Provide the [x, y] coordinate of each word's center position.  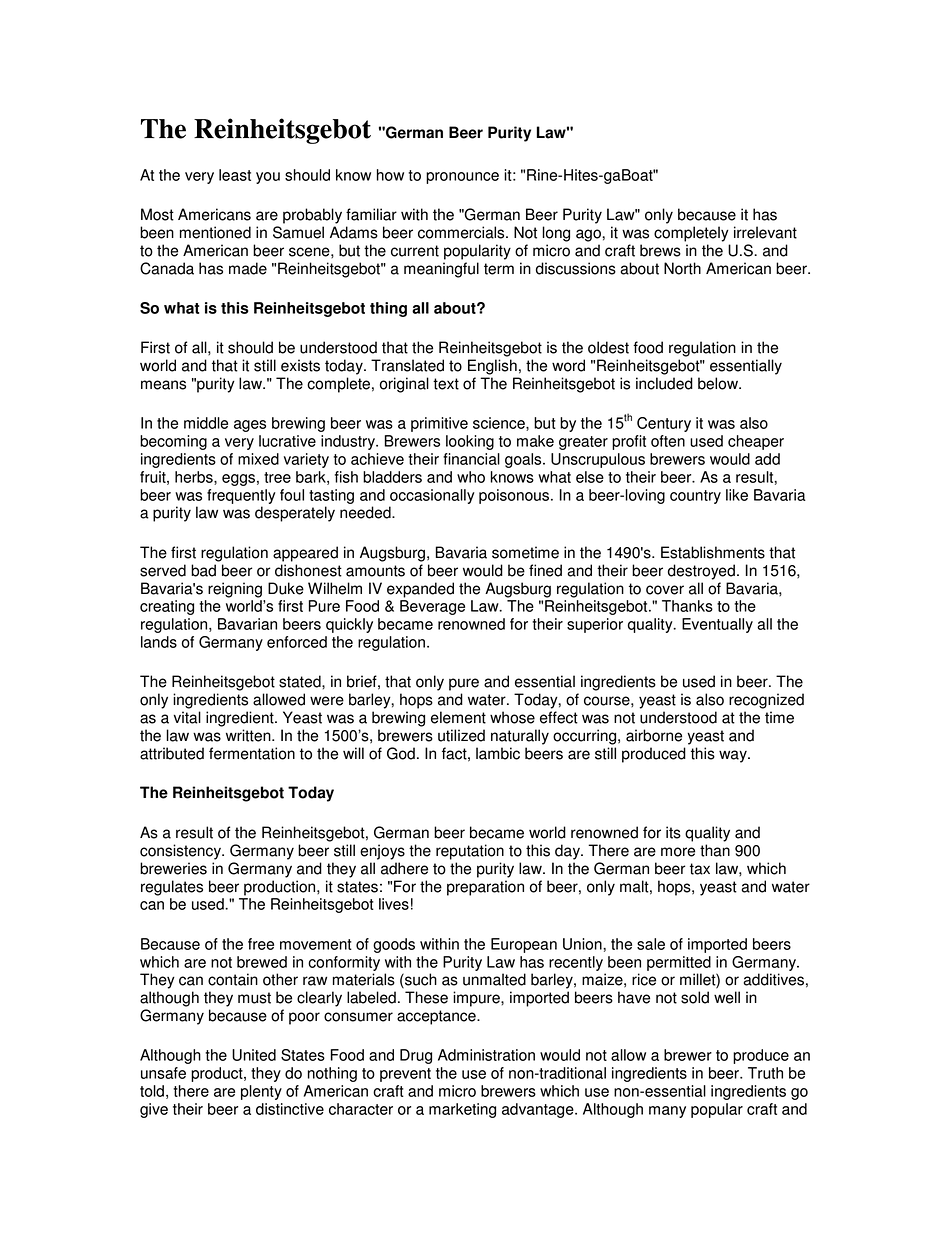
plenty [261, 1092]
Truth [765, 1073]
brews [660, 250]
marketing [462, 1110]
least [235, 175]
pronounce [462, 178]
